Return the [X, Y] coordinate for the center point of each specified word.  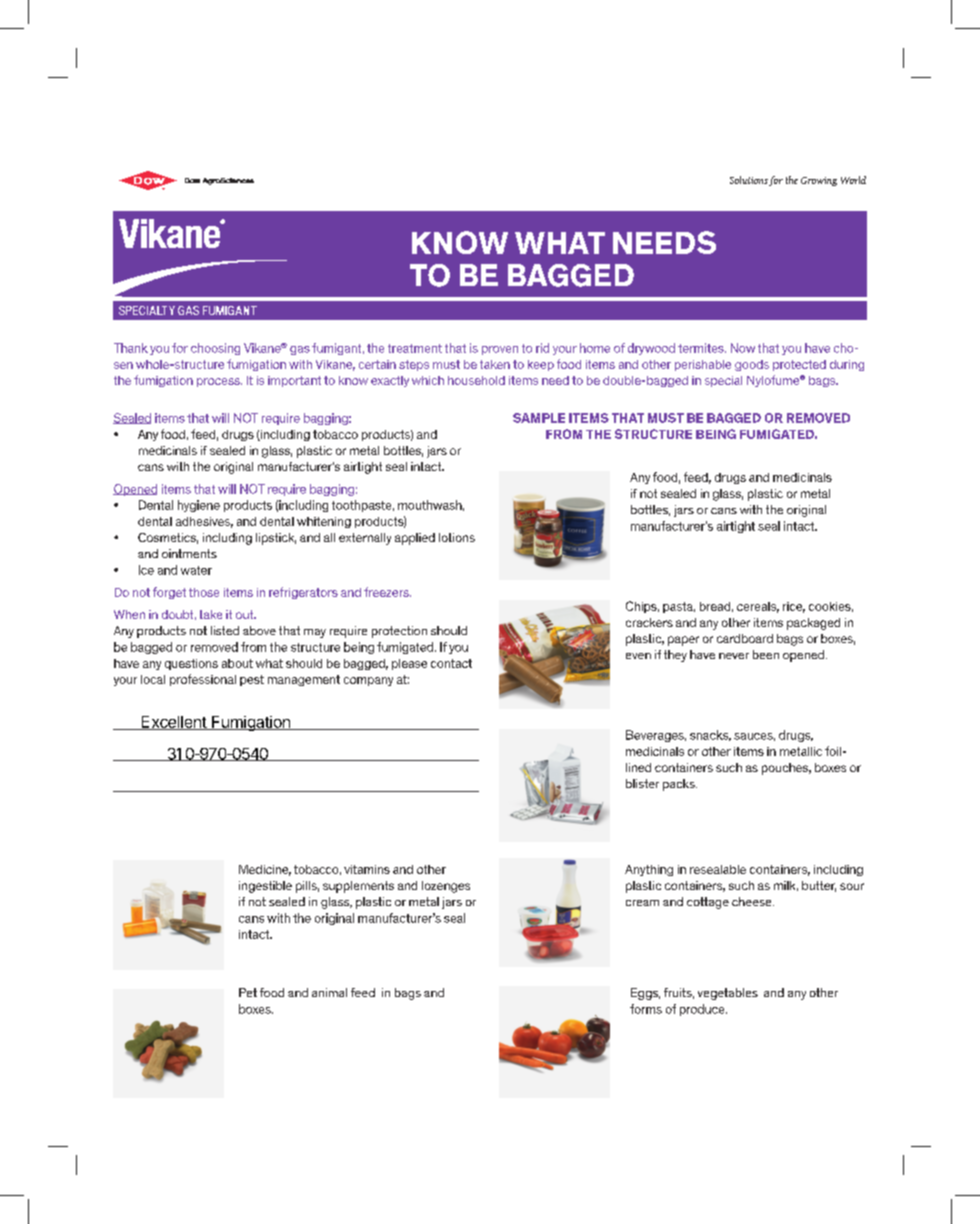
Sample [539, 418]
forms [646, 1009]
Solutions [749, 180]
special [723, 381]
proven [500, 350]
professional [203, 680]
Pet [248, 992]
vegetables [728, 994]
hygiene [199, 506]
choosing [215, 349]
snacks [710, 735]
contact [451, 663]
